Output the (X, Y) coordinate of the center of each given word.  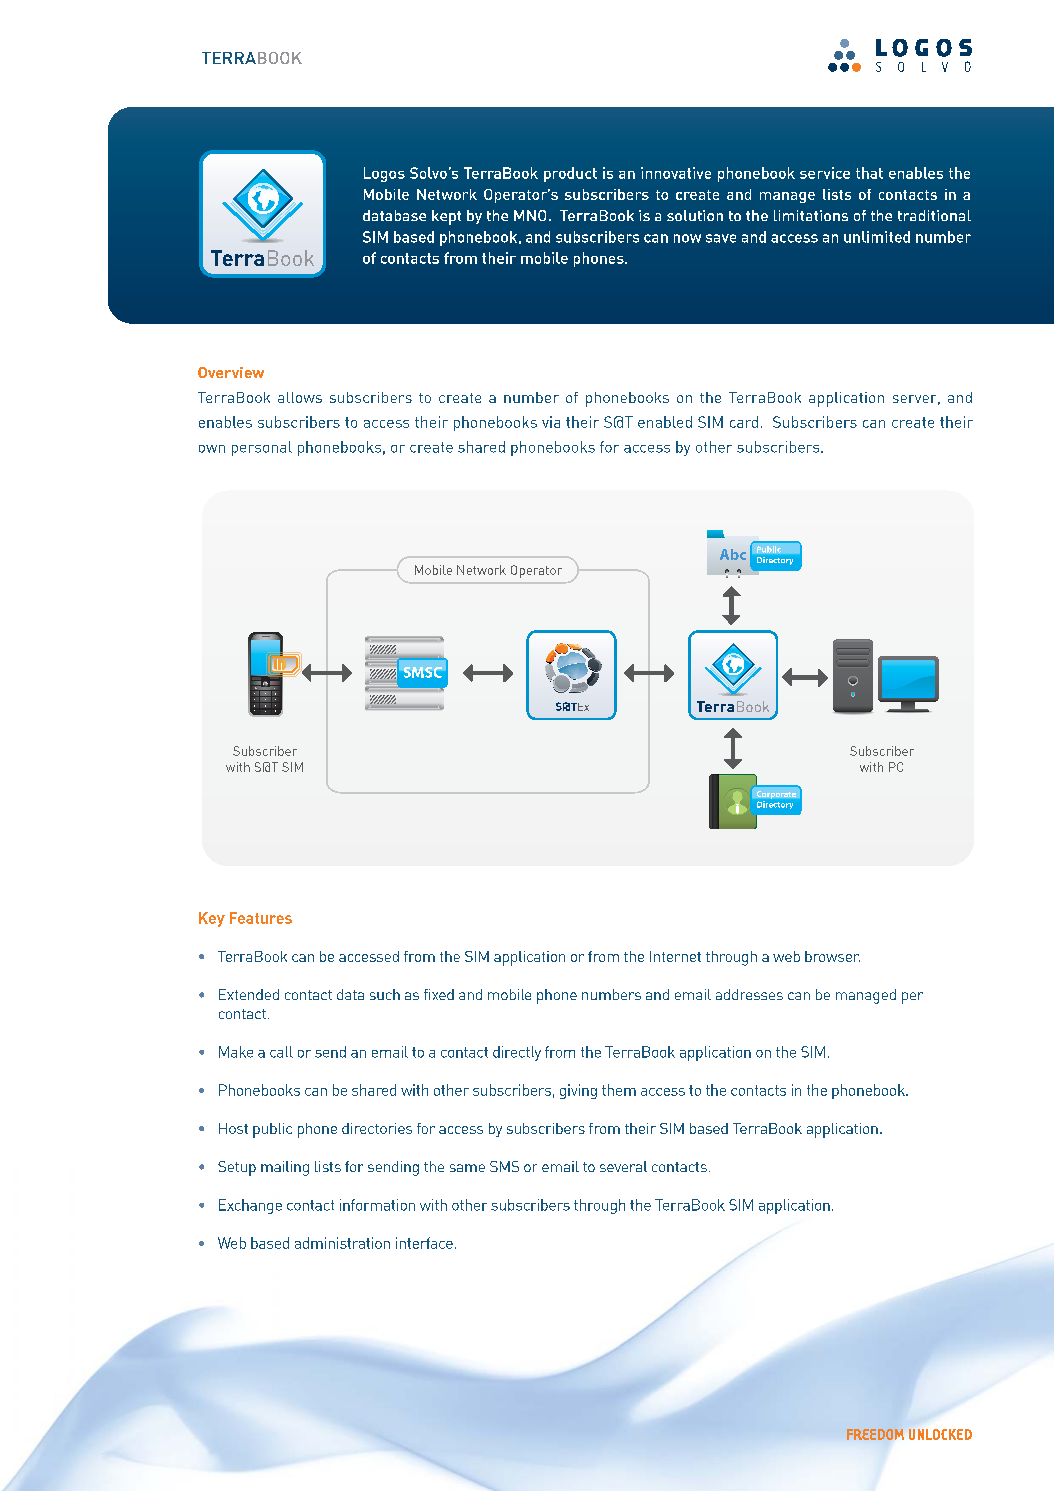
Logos (384, 174)
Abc (733, 554)
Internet (675, 956)
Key (212, 919)
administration (342, 1243)
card (744, 422)
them (619, 1090)
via (551, 422)
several (623, 1166)
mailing (285, 1168)
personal (262, 448)
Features (261, 918)
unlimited (877, 237)
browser (832, 956)
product (570, 174)
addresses (749, 994)
